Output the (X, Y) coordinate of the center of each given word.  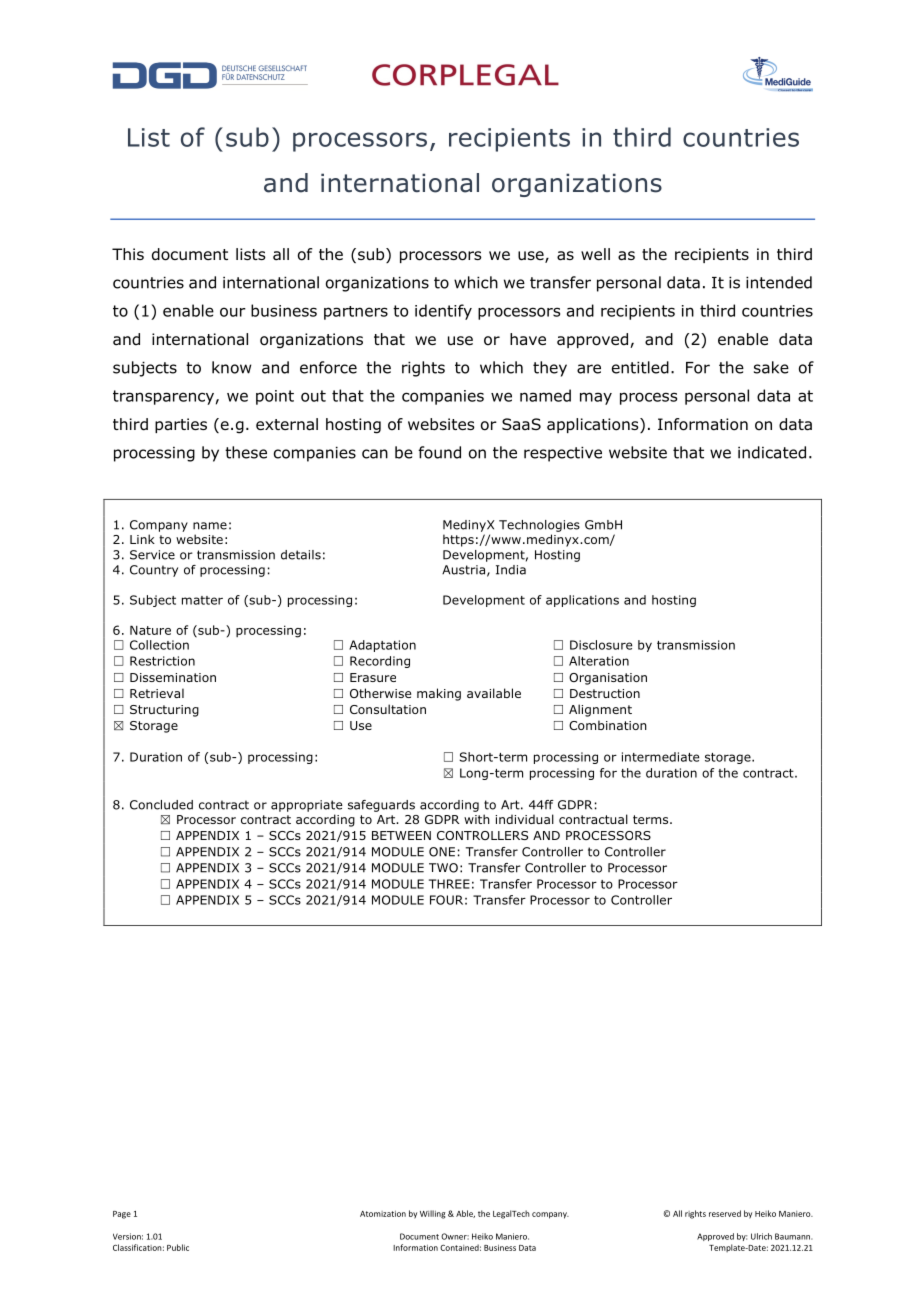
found (439, 452)
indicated (772, 452)
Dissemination (173, 677)
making (439, 694)
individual (524, 819)
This (128, 254)
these (246, 452)
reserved (725, 1213)
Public (178, 1247)
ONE (442, 852)
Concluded (161, 805)
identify (443, 312)
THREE (449, 884)
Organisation (608, 679)
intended (779, 282)
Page (122, 1215)
